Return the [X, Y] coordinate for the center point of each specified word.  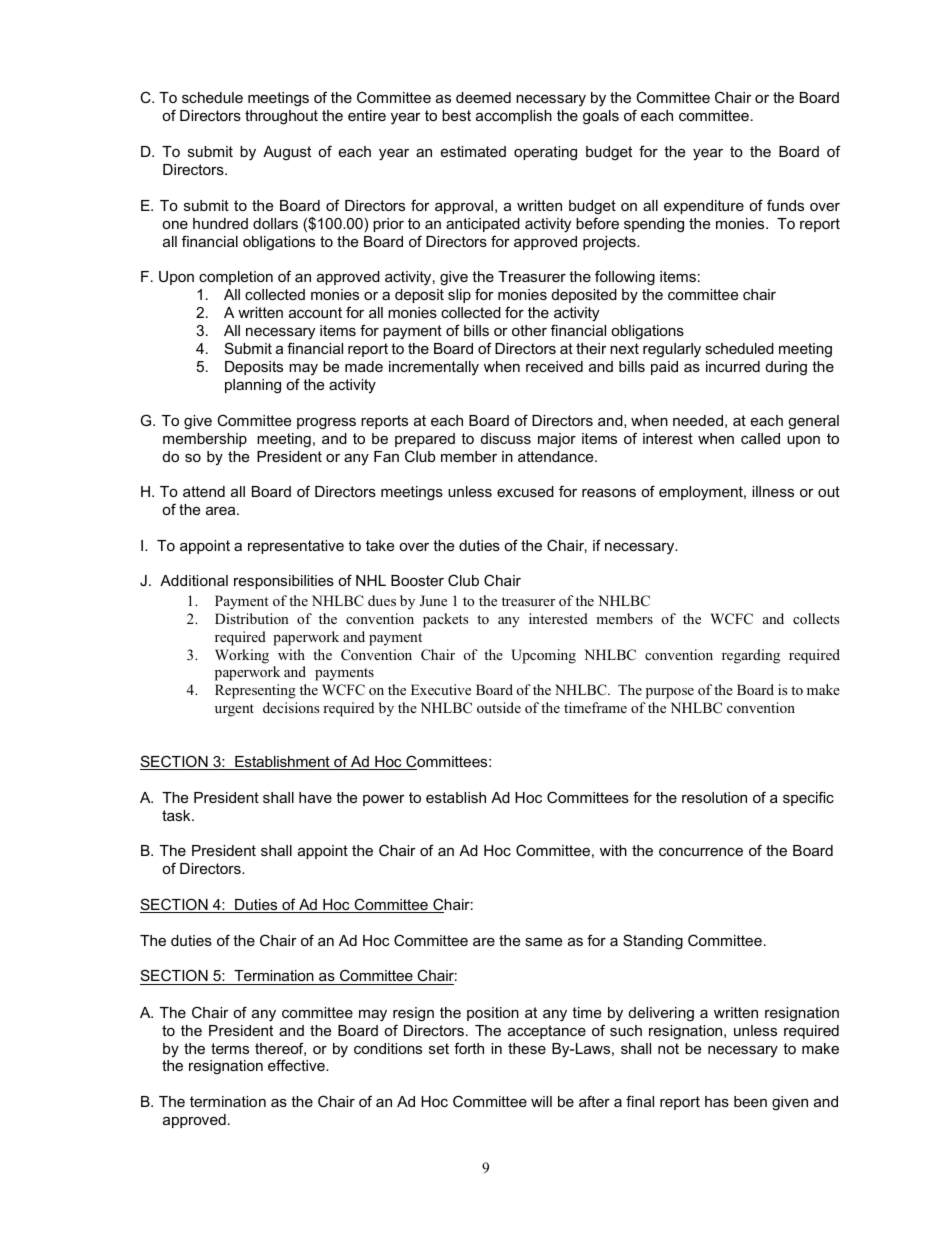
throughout [281, 117]
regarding [751, 656]
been [750, 1101]
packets [445, 620]
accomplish [514, 117]
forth [469, 1048]
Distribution [252, 618]
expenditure [704, 207]
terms [230, 1048]
